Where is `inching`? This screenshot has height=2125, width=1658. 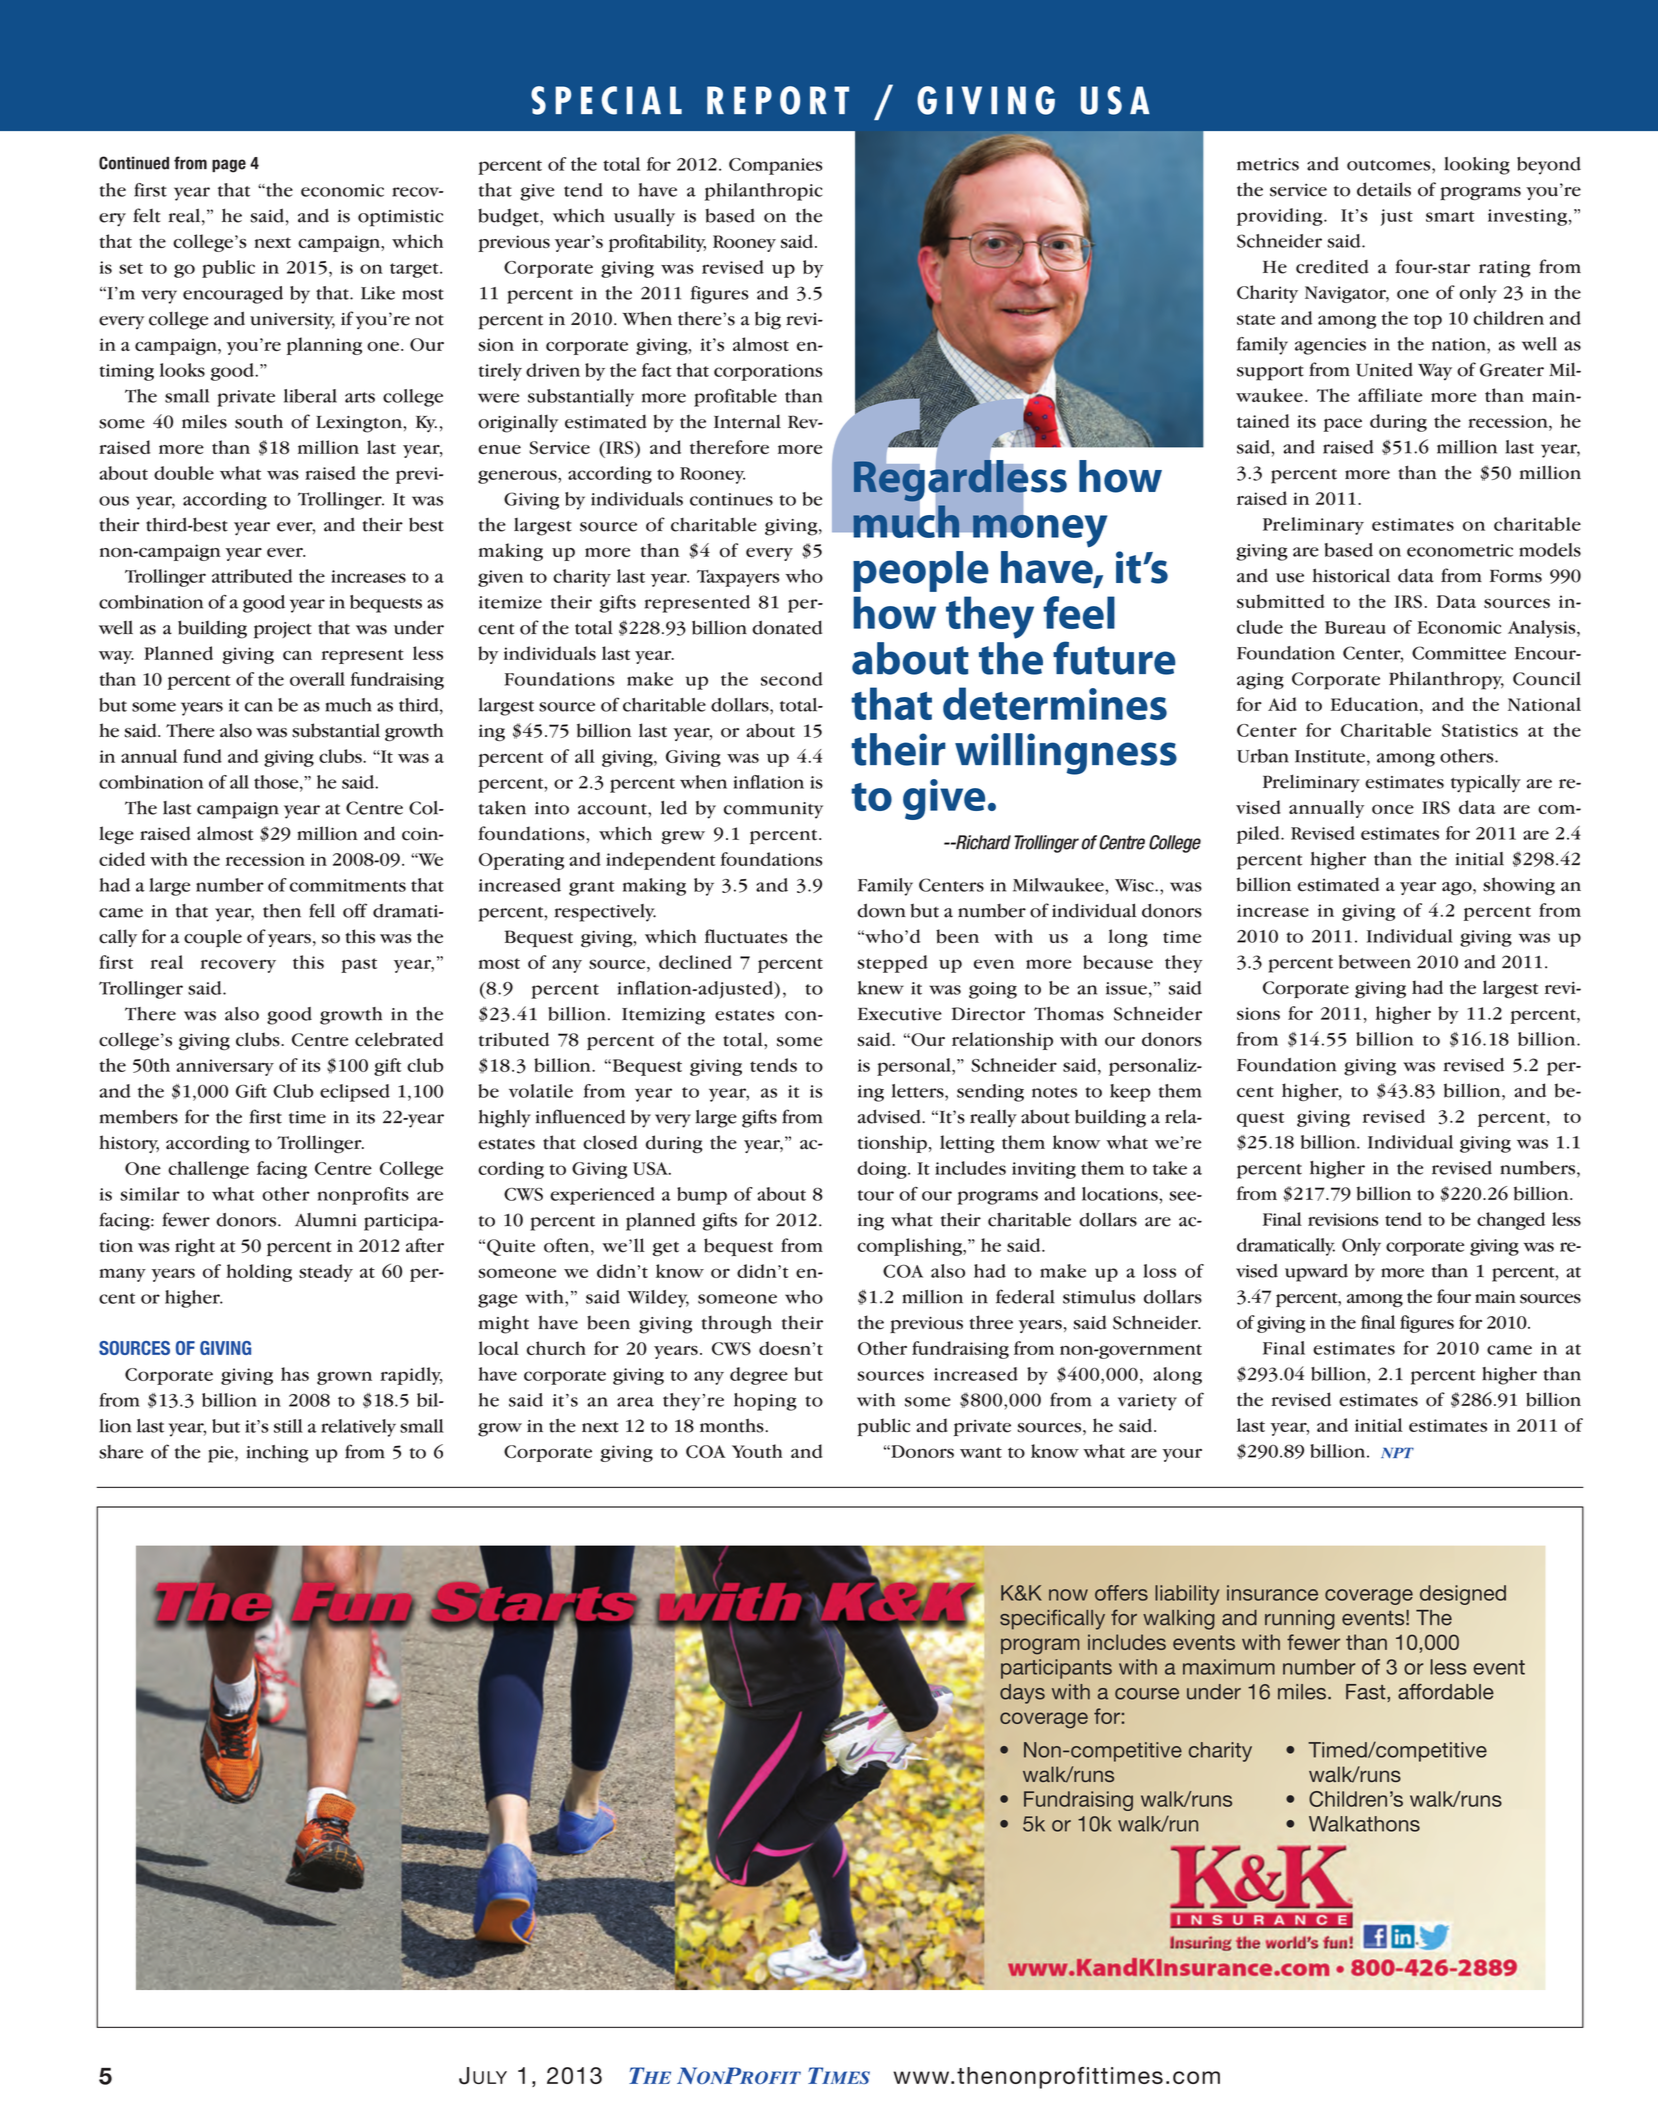 inching is located at coordinates (278, 1454).
